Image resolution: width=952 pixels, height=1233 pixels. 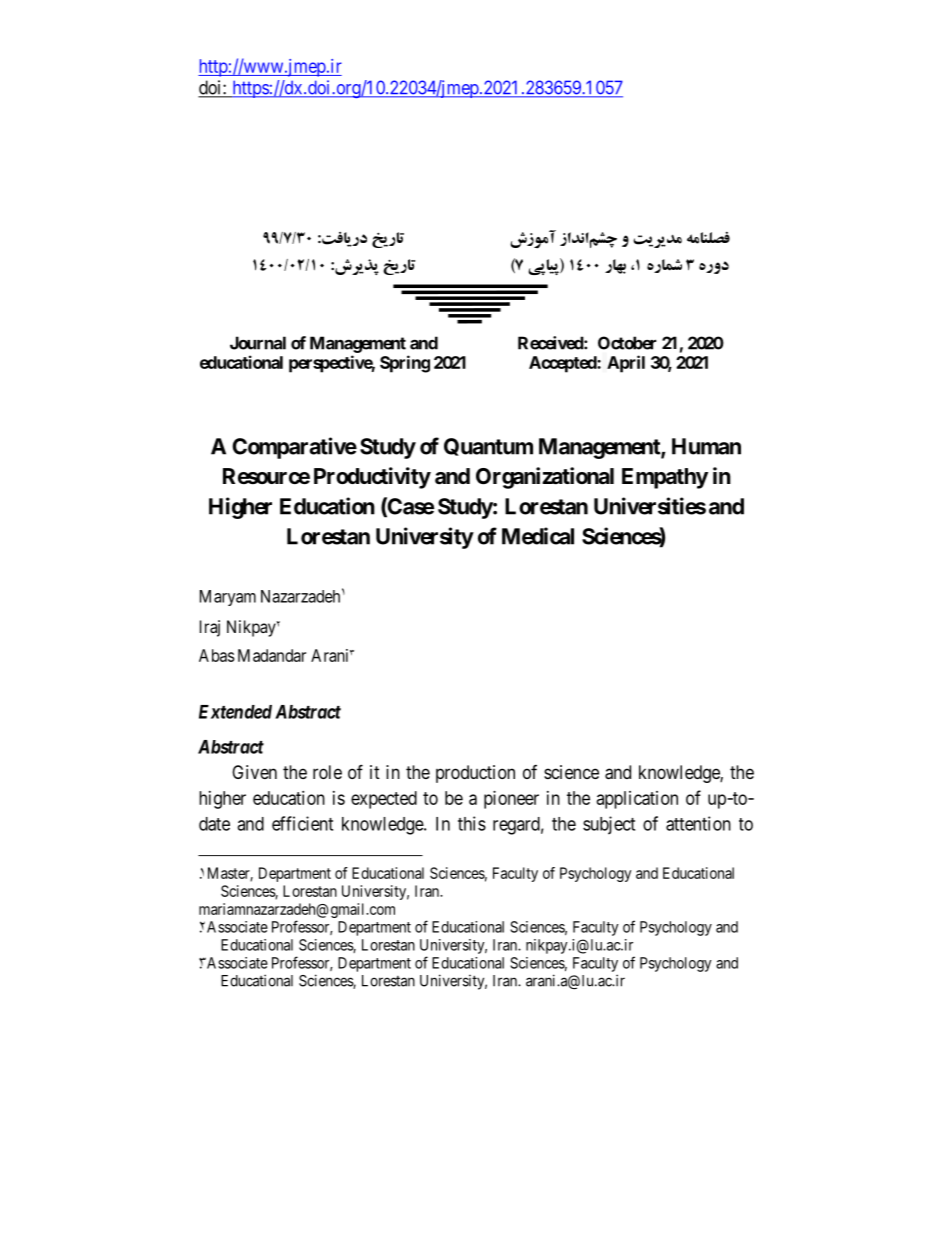 What do you see at coordinates (405, 364) in the image?
I see `Spring` at bounding box center [405, 364].
